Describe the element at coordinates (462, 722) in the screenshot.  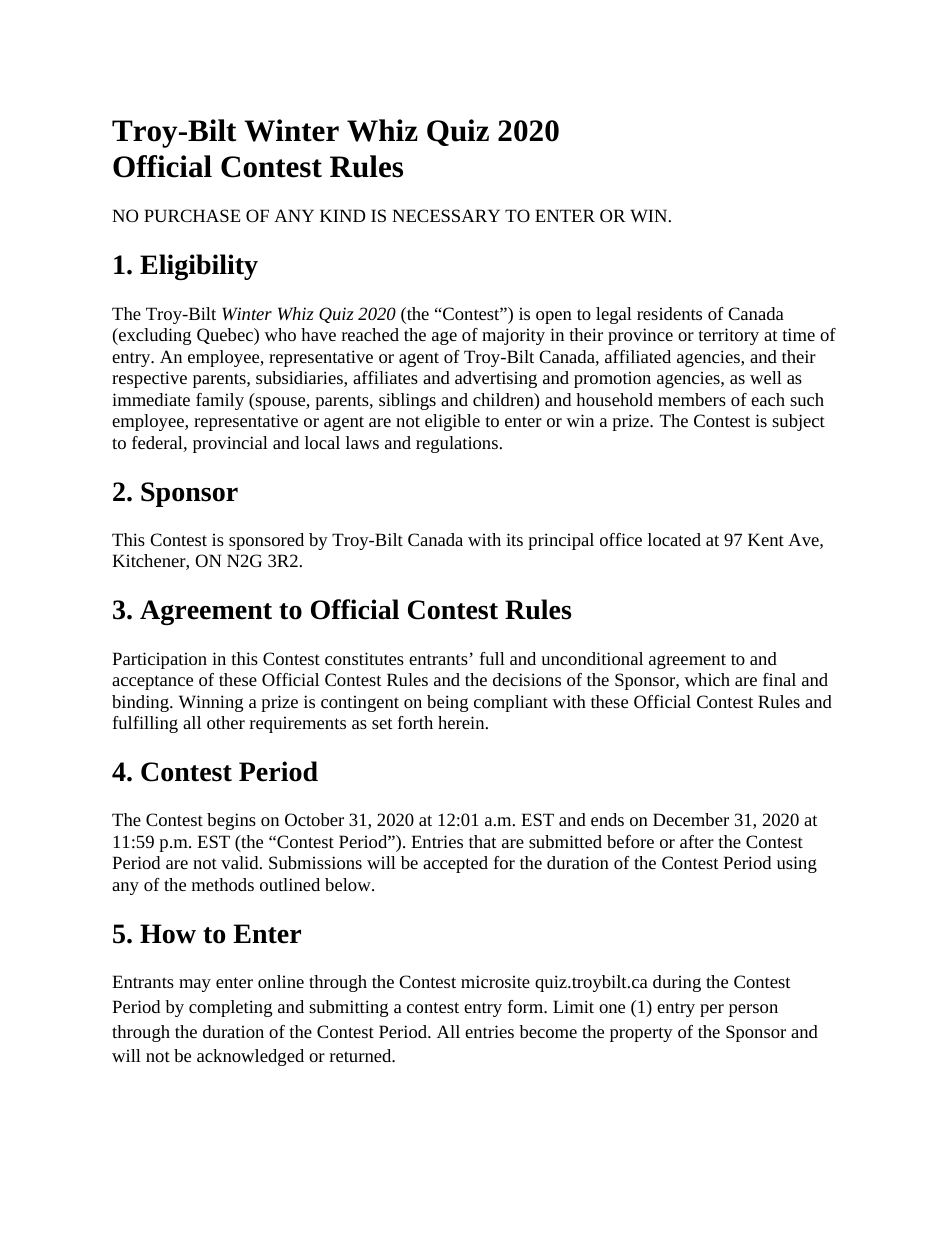
I see `herein` at that location.
